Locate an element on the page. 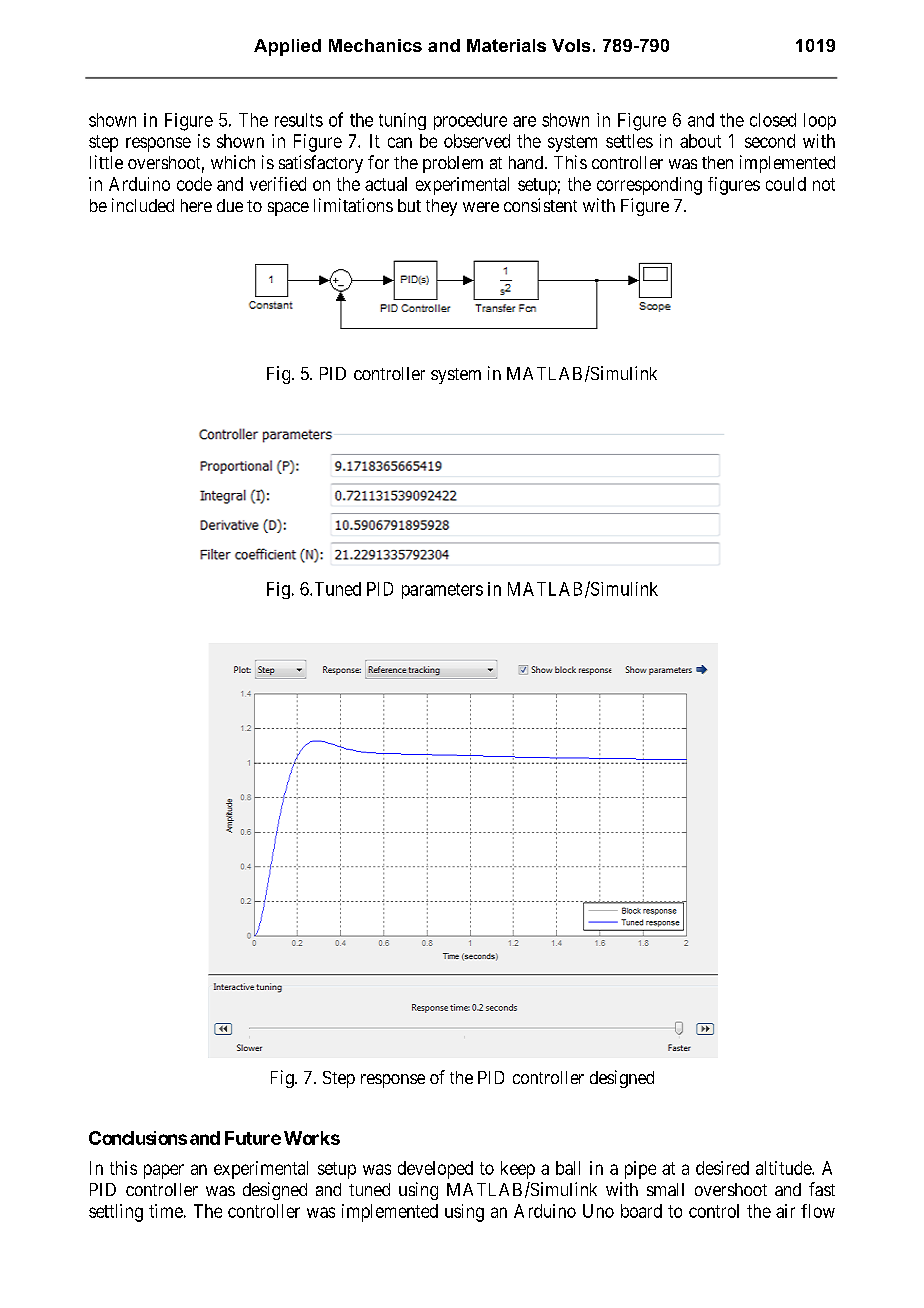  altitude is located at coordinates (784, 1168).
